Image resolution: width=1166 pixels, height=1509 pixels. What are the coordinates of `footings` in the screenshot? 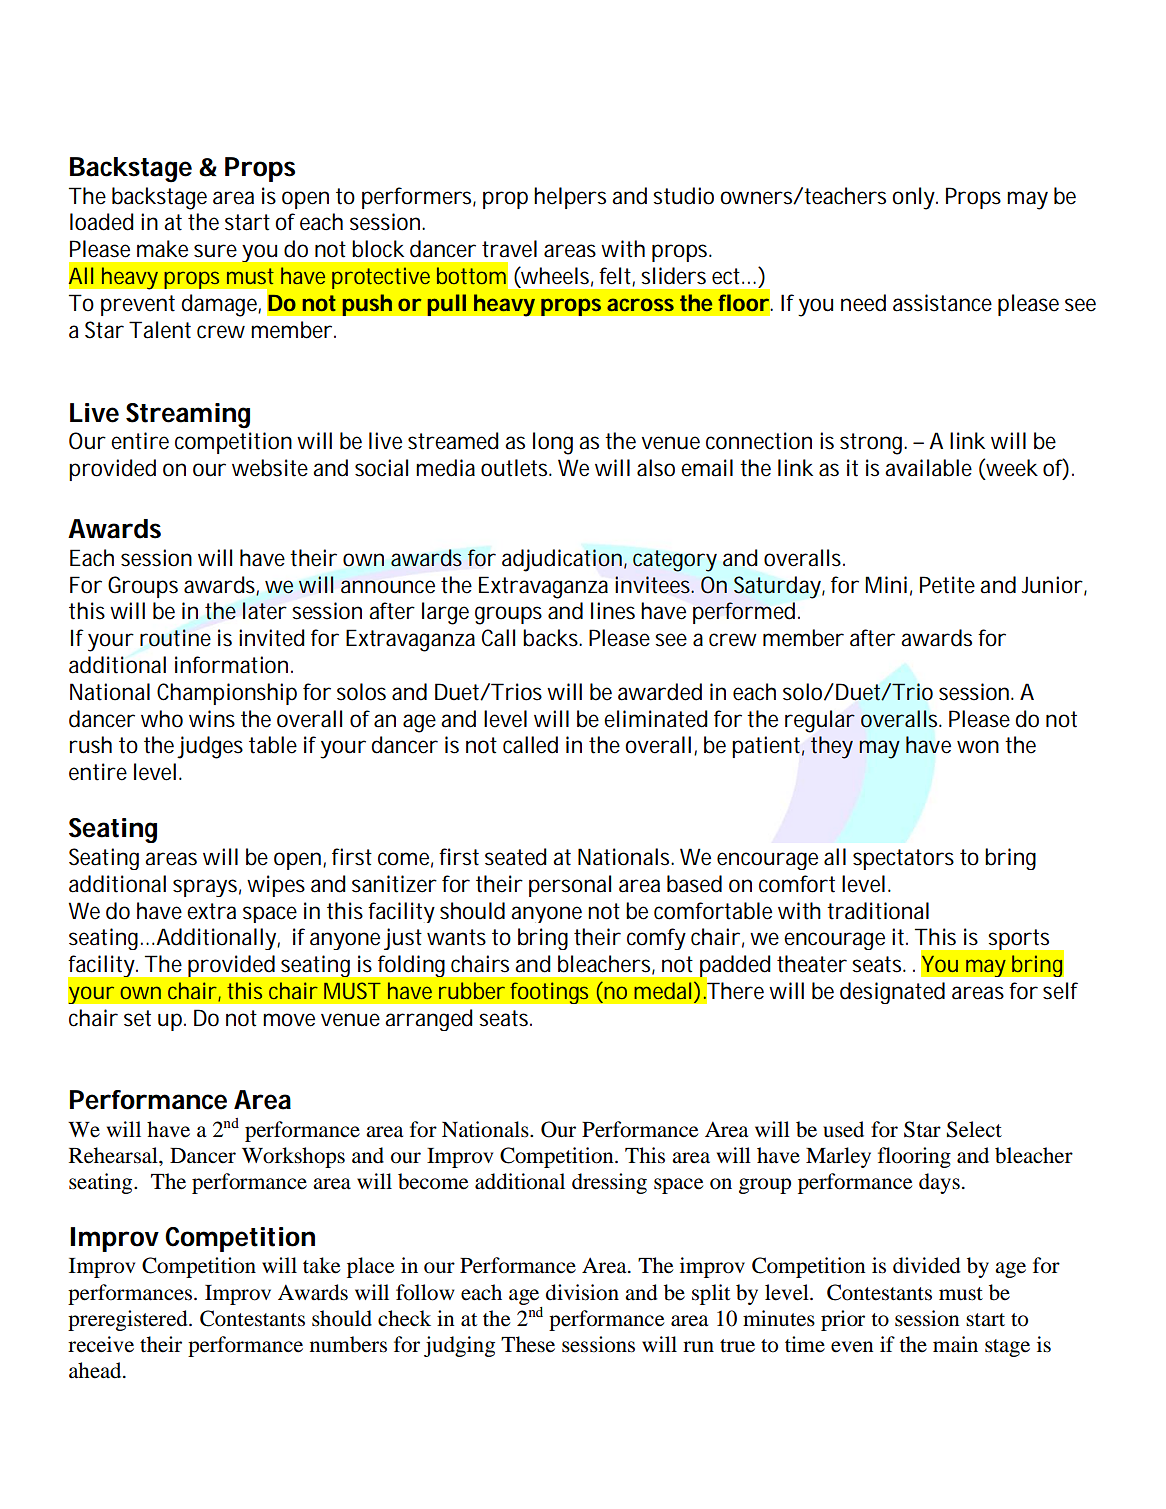 It's located at (549, 993).
